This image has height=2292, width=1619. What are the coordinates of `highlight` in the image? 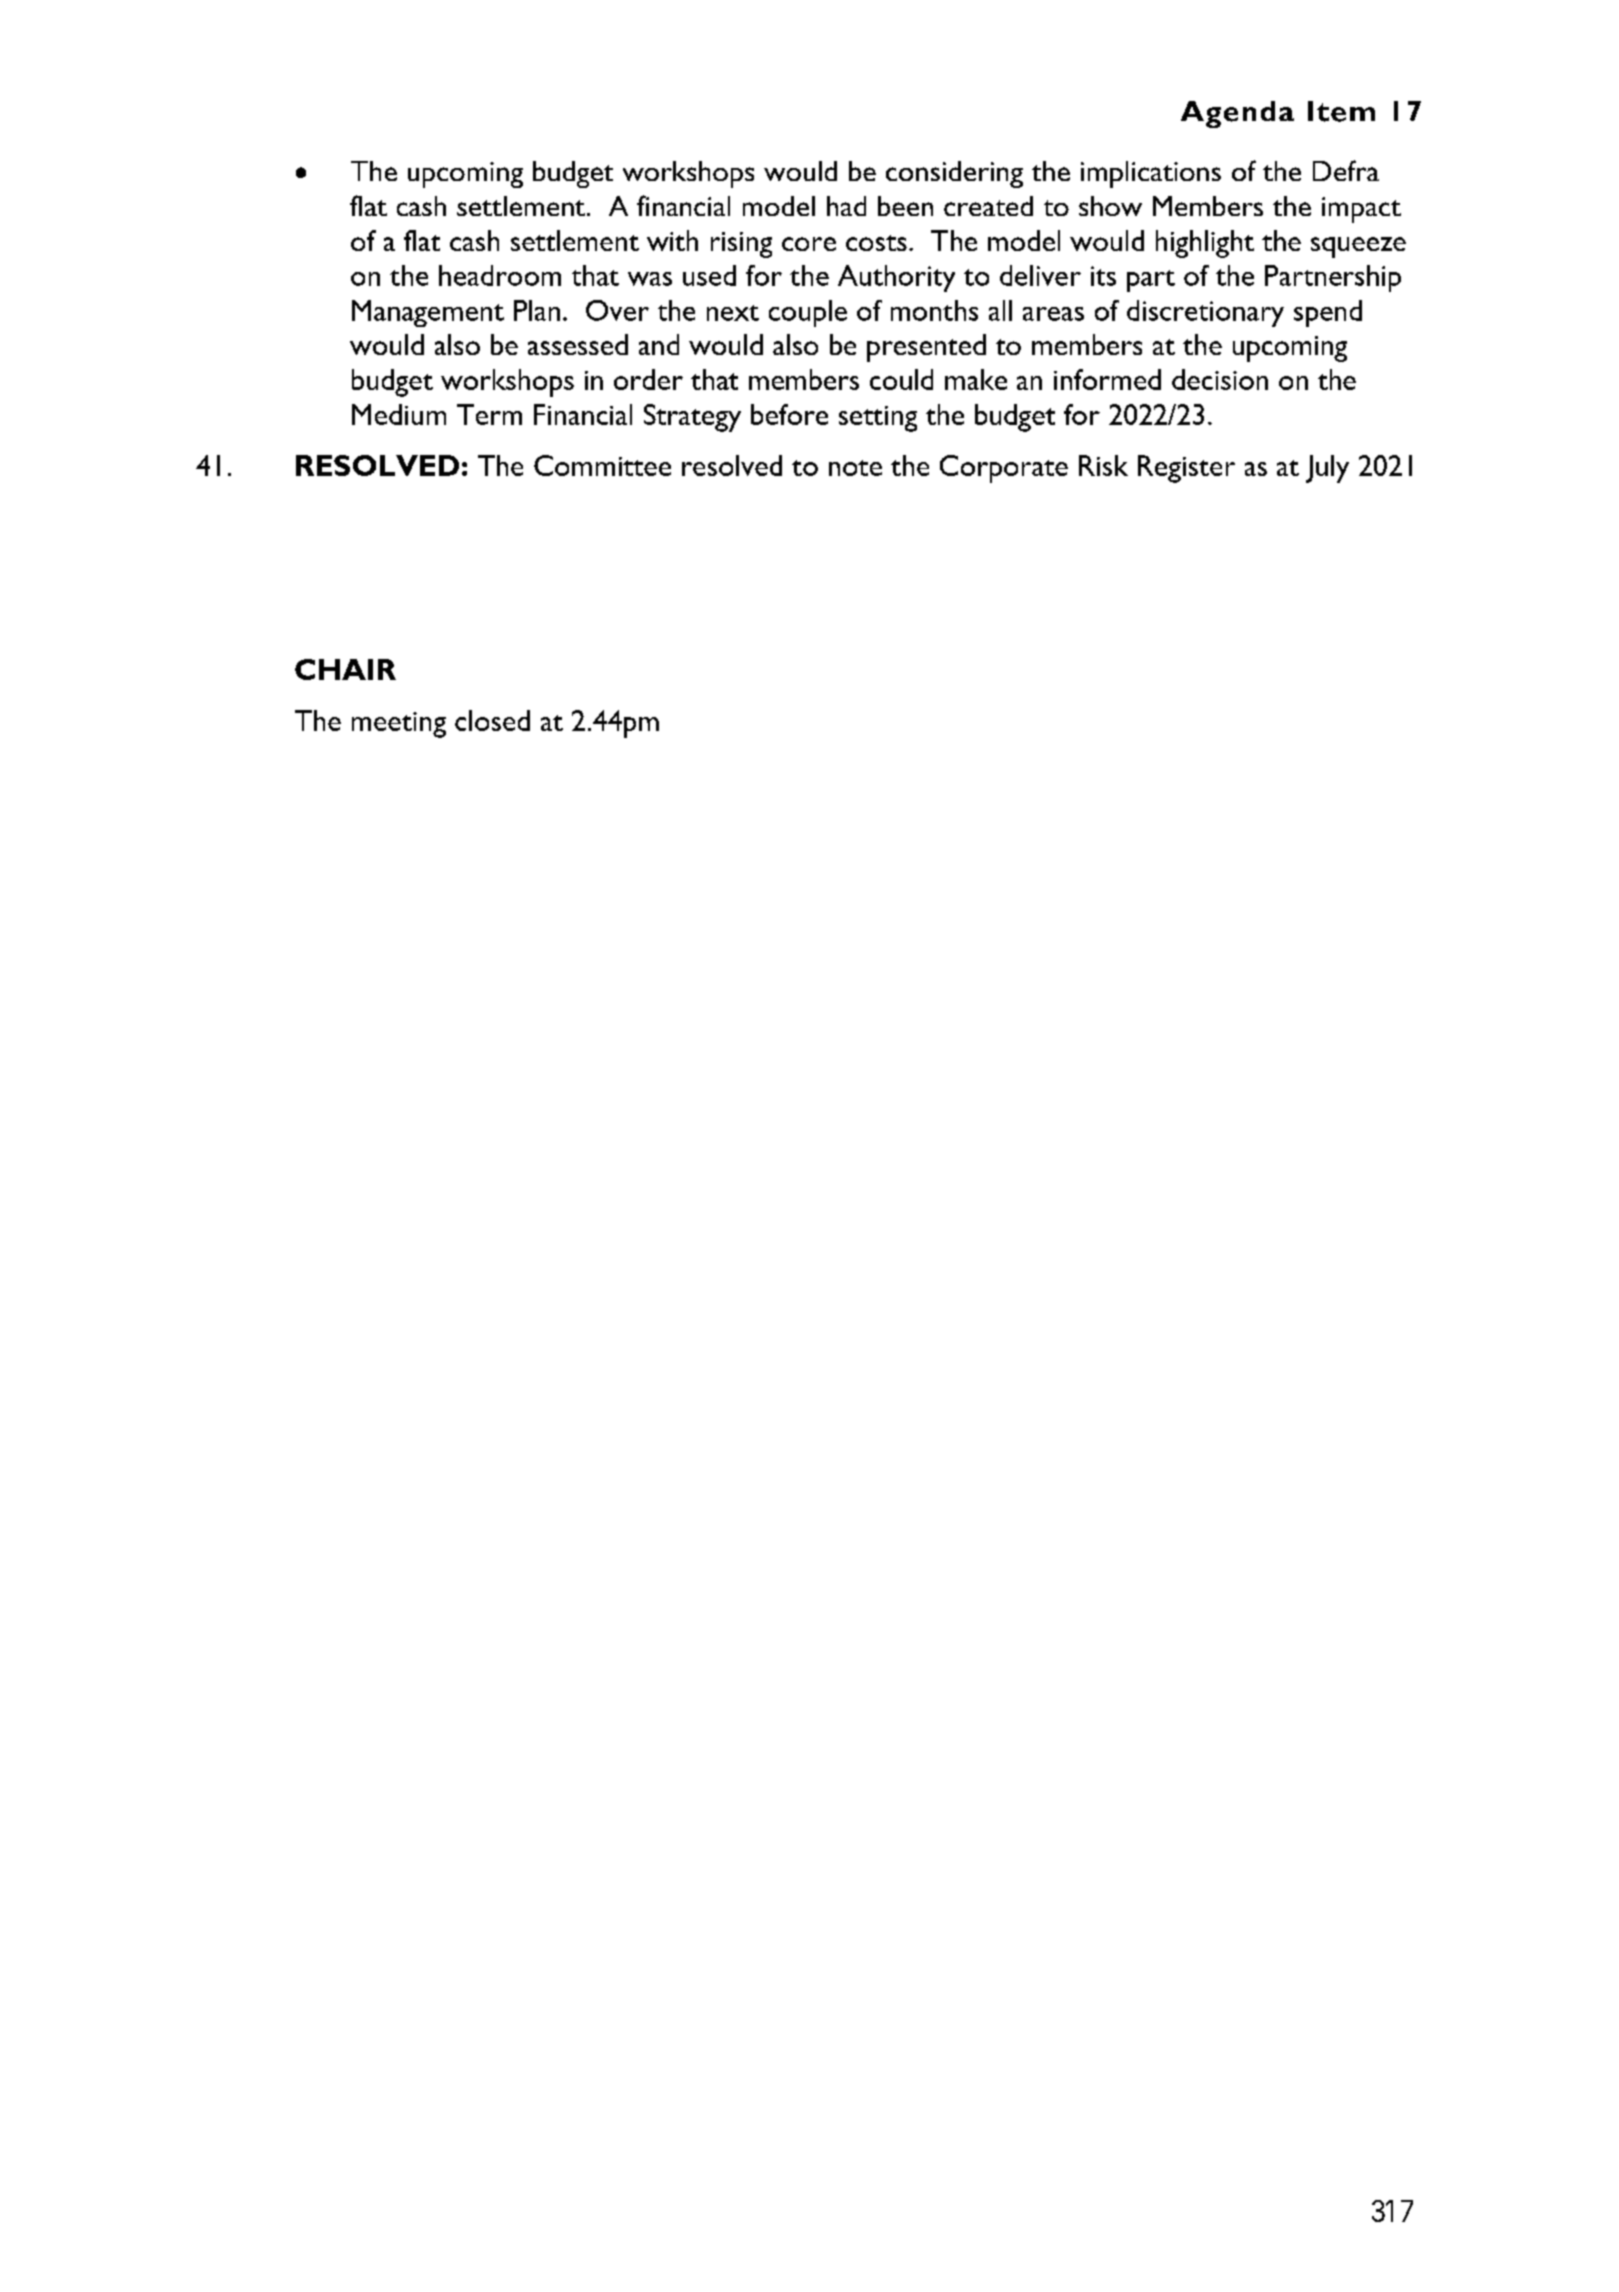 It's located at (1205, 244).
